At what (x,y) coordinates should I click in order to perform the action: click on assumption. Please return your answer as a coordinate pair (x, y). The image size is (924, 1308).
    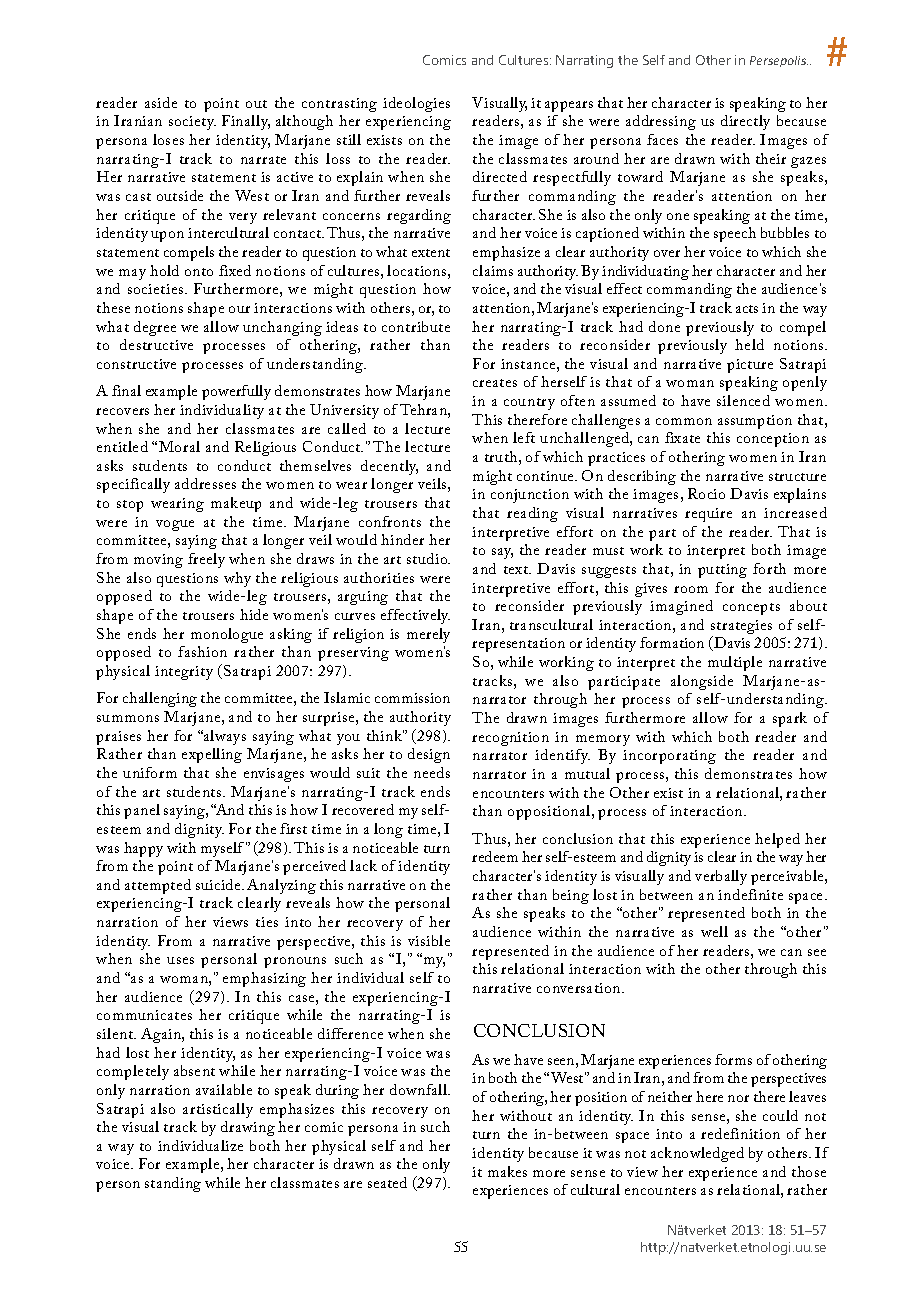
    Looking at the image, I should click on (755, 422).
